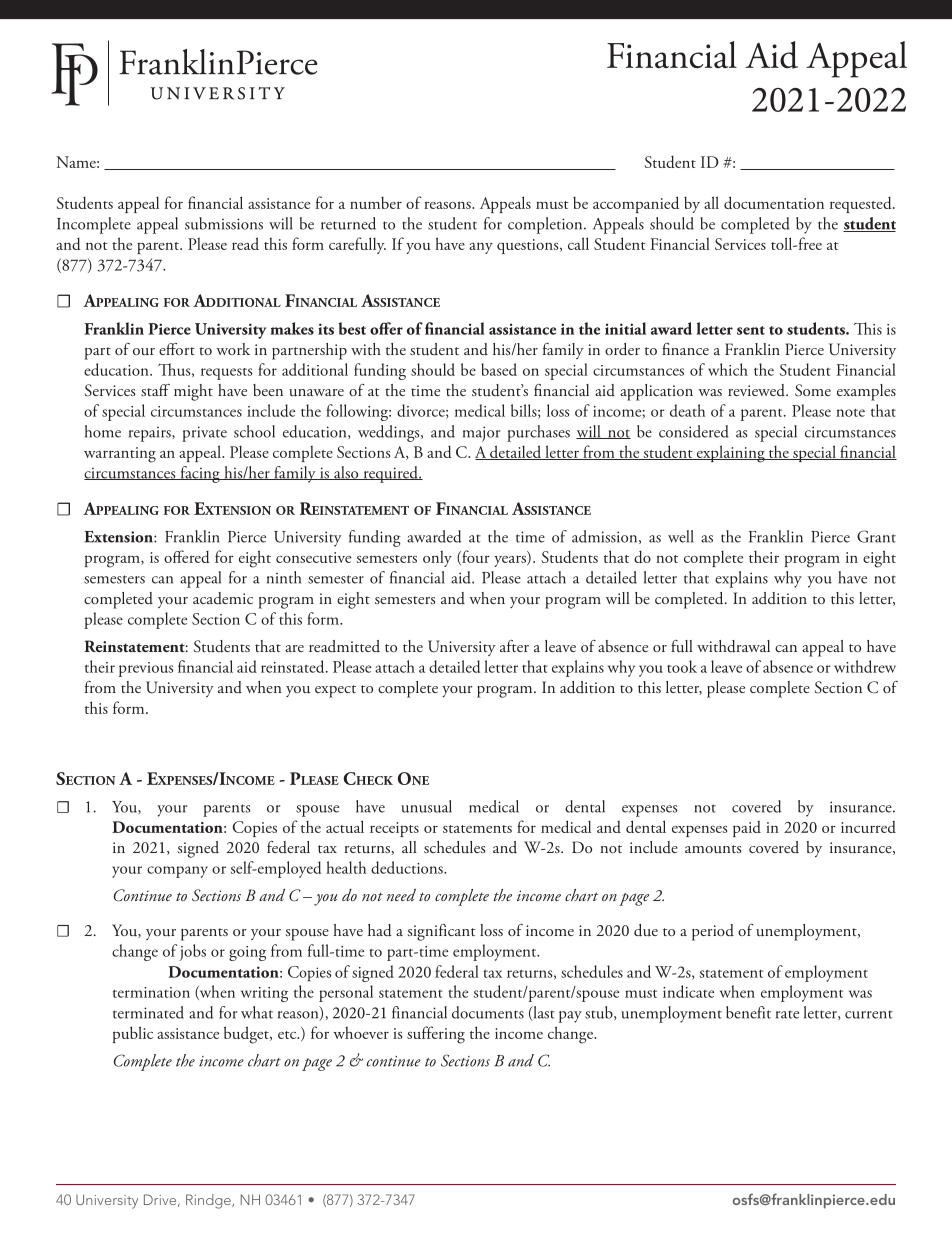 The image size is (952, 1233). What do you see at coordinates (529, 246) in the screenshot?
I see `questions` at bounding box center [529, 246].
